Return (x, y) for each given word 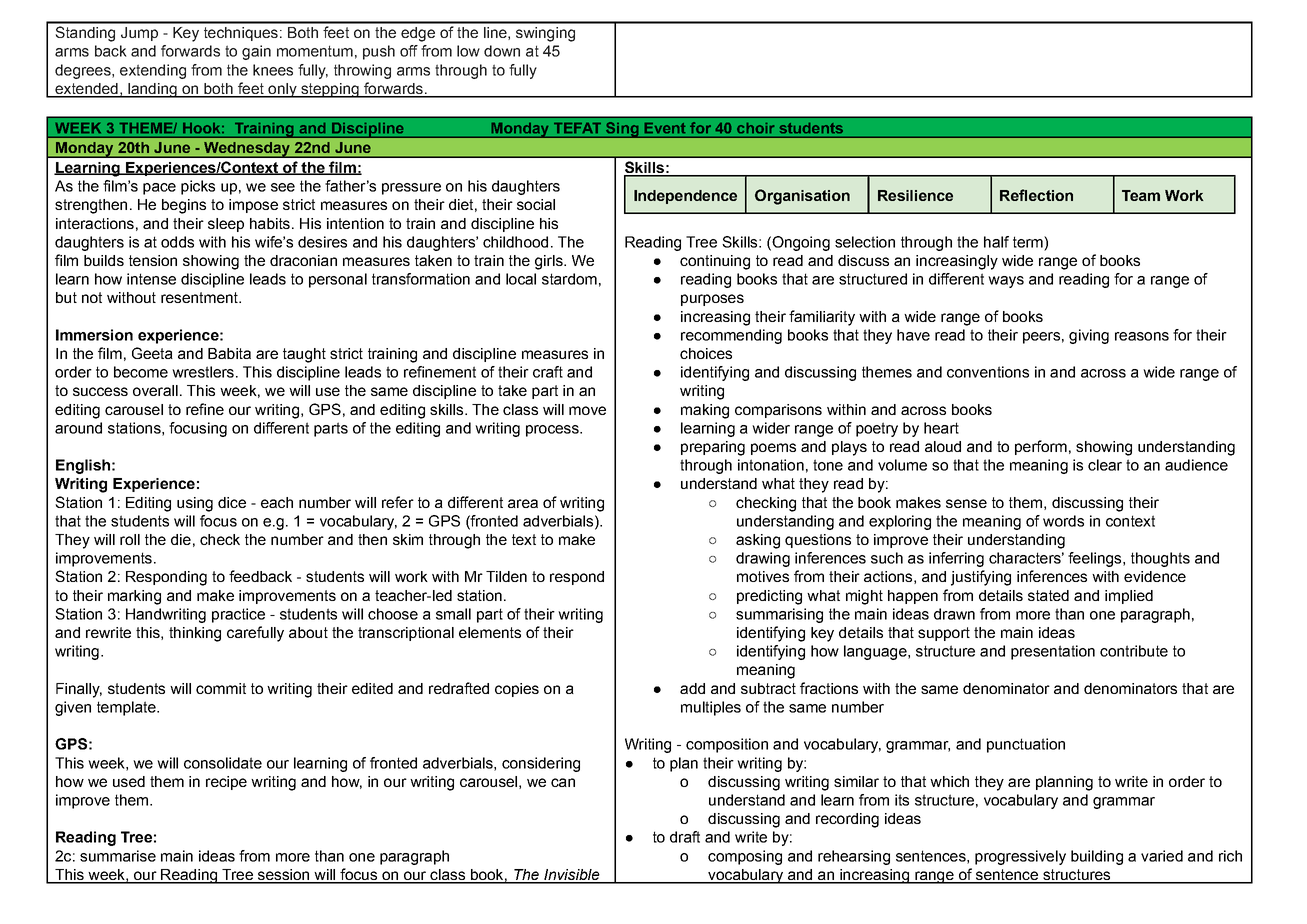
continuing (715, 262)
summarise (118, 856)
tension (153, 260)
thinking (195, 634)
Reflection (1036, 195)
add (692, 688)
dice (232, 502)
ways (1006, 282)
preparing (713, 448)
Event (665, 128)
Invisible (572, 876)
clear (1105, 465)
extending (153, 71)
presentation (1053, 652)
